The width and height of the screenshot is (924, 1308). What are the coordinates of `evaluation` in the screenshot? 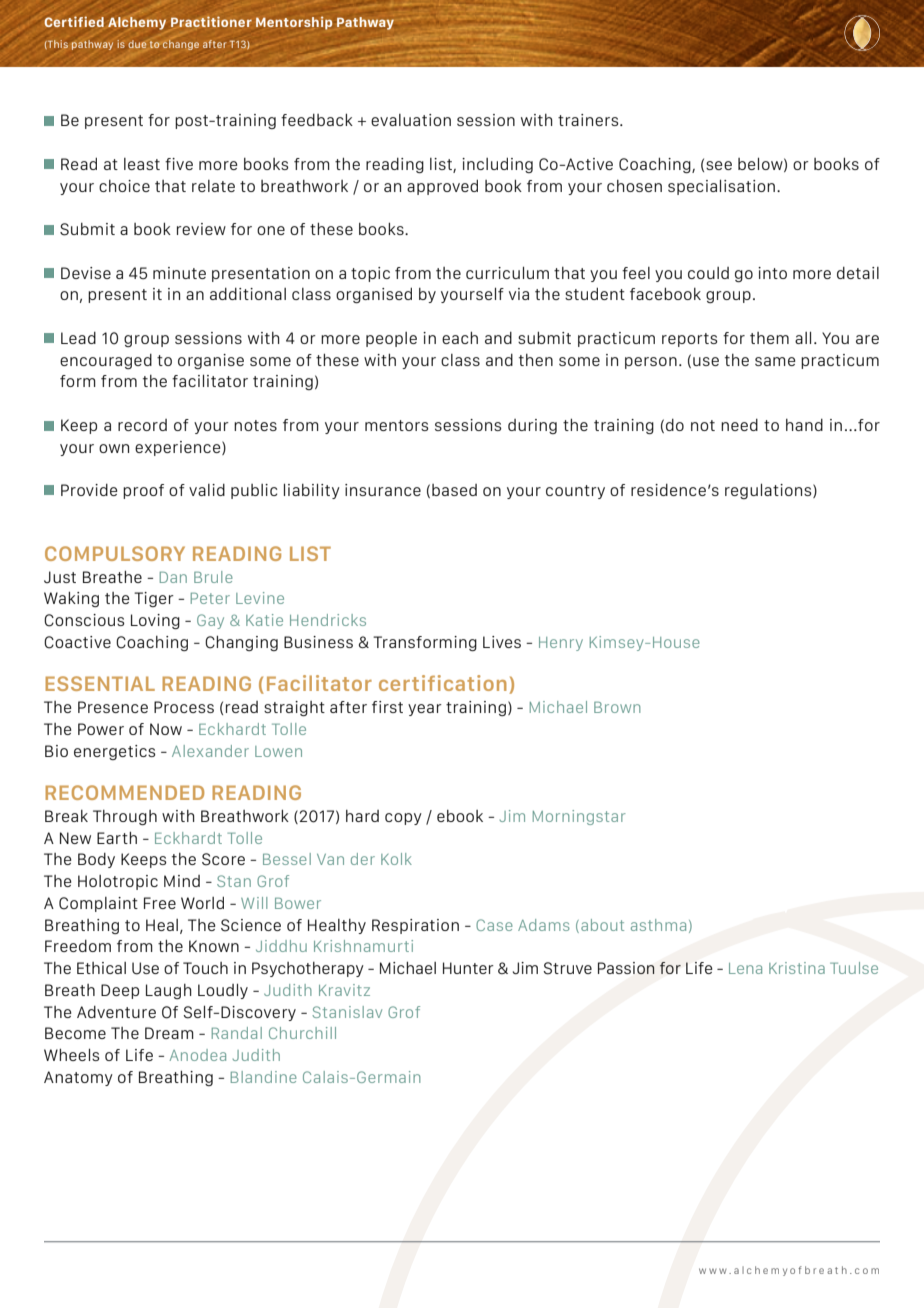 It's located at (411, 120).
